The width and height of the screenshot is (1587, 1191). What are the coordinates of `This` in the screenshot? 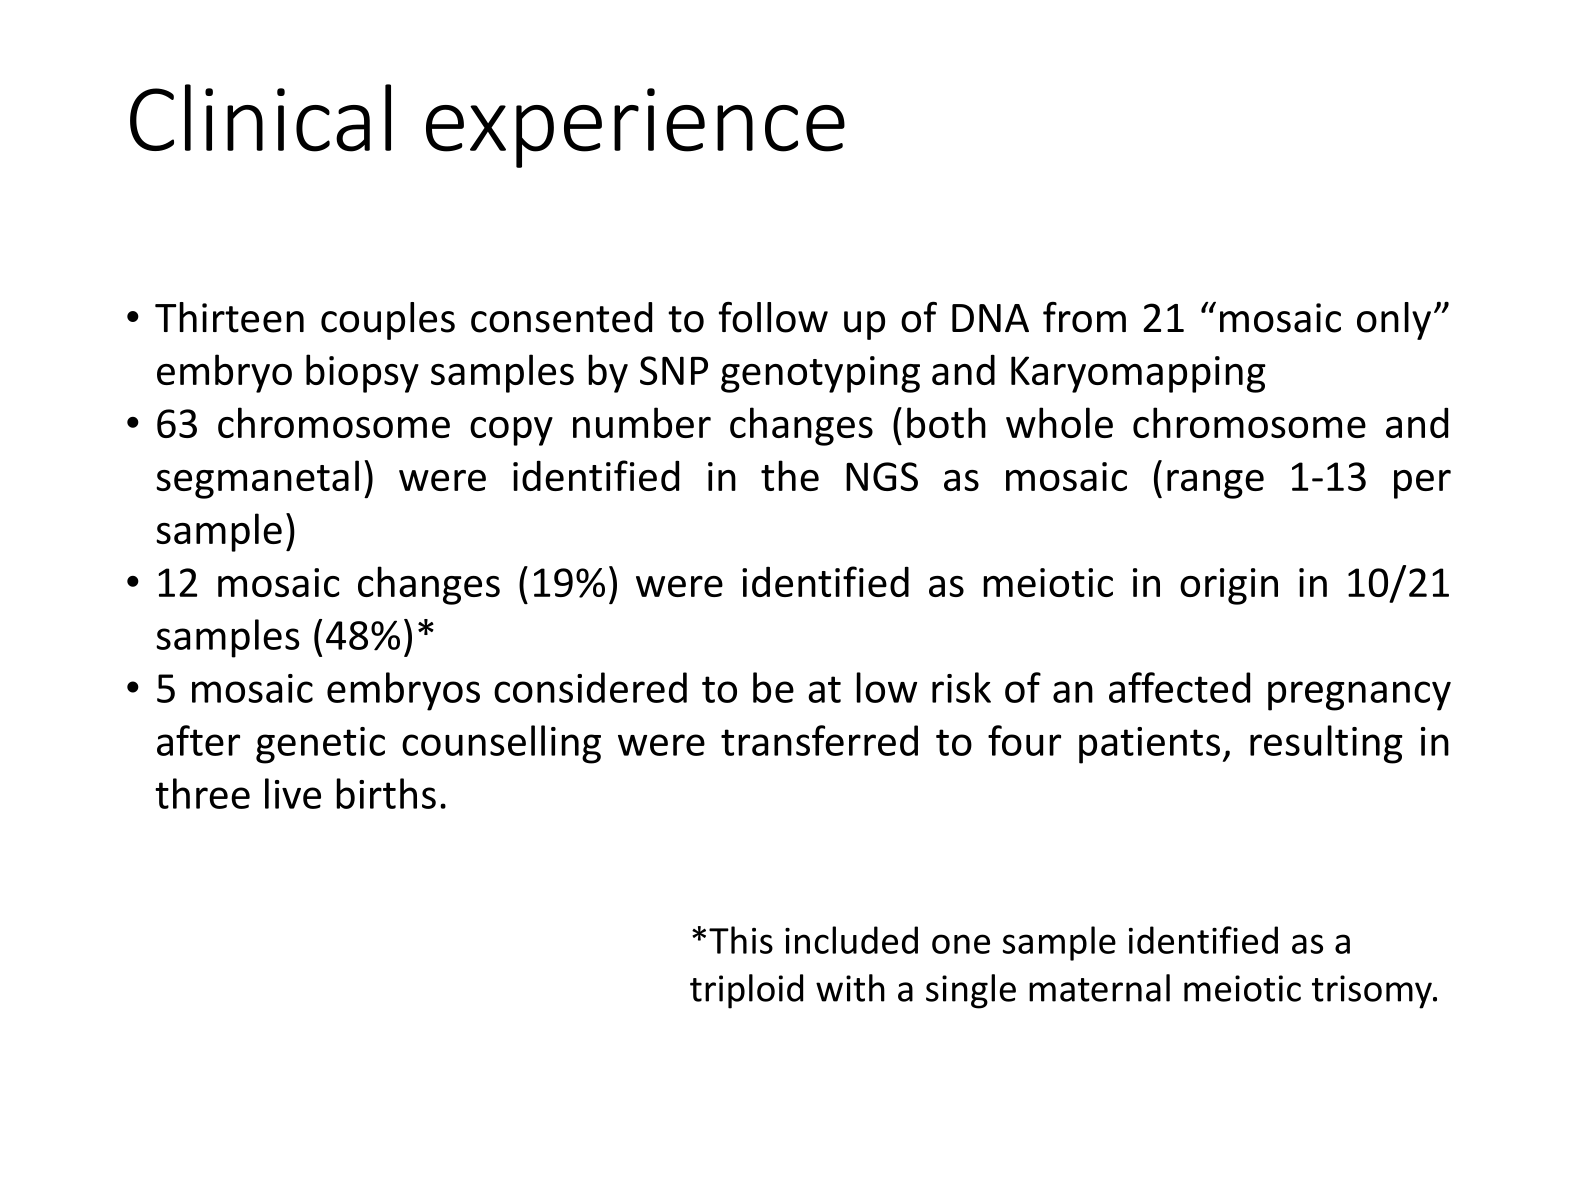 It's located at (741, 940).
